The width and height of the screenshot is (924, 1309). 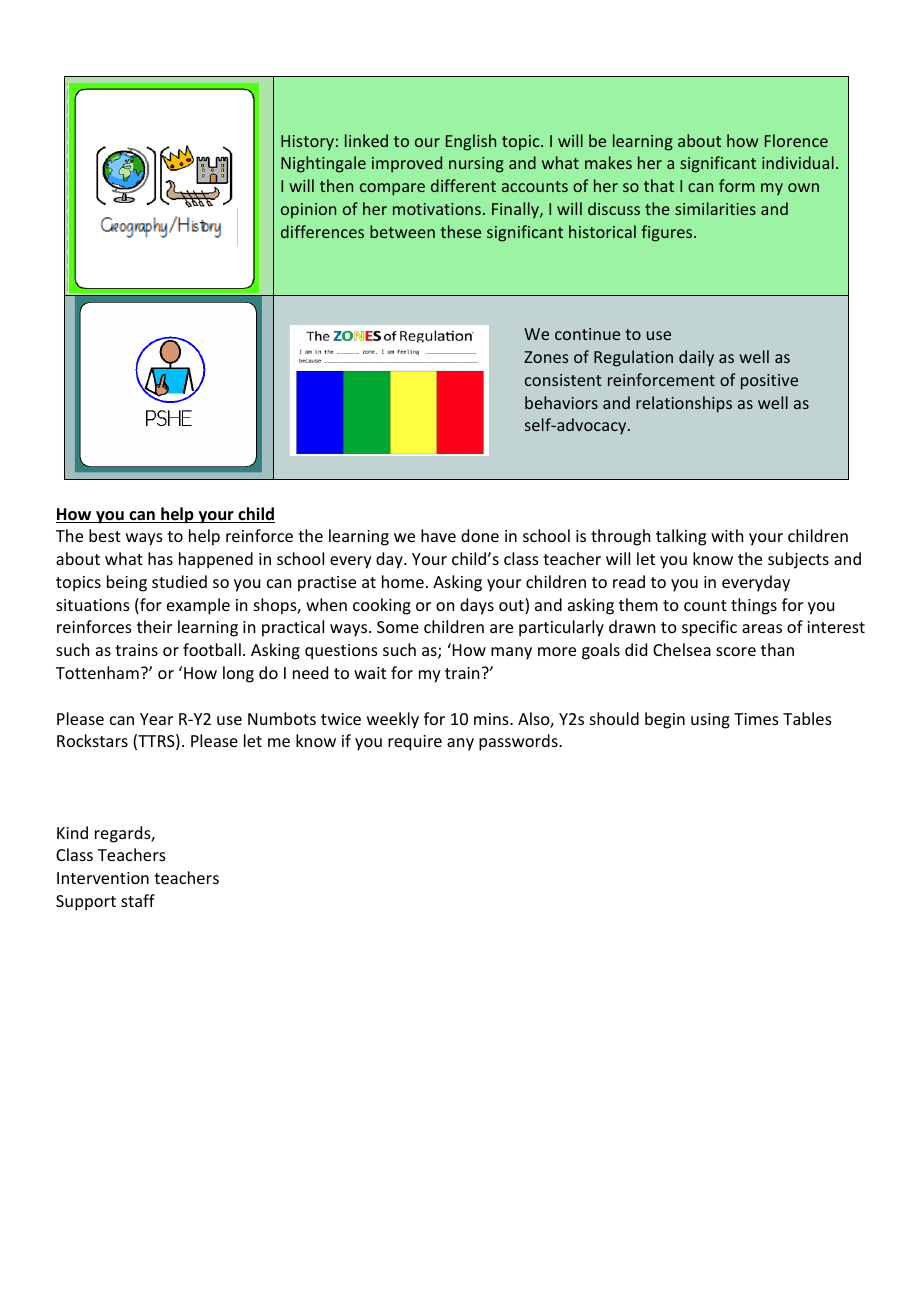 I want to click on differences, so click(x=322, y=231).
